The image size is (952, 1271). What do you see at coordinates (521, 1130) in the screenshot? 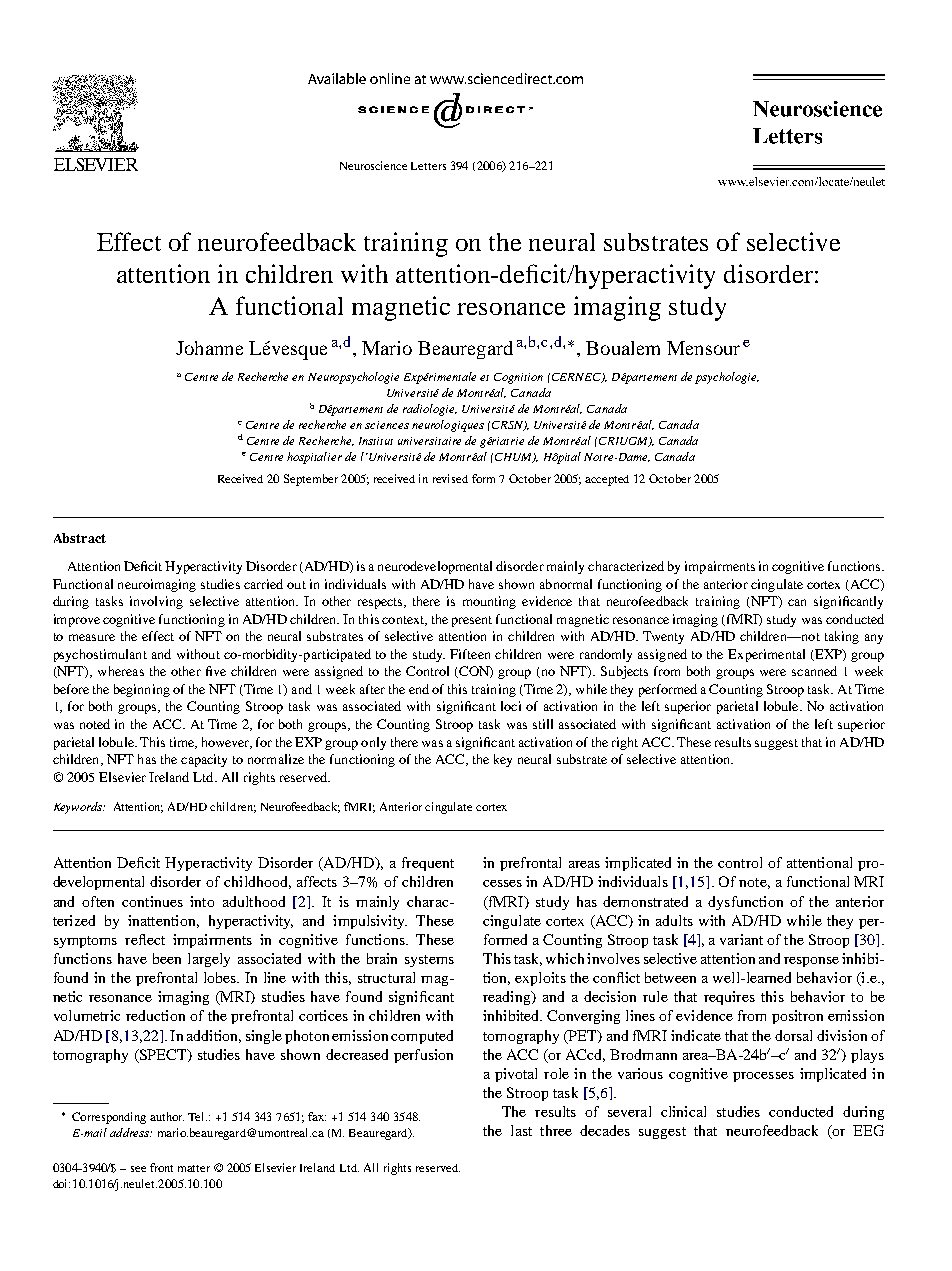
I see `last` at bounding box center [521, 1130].
